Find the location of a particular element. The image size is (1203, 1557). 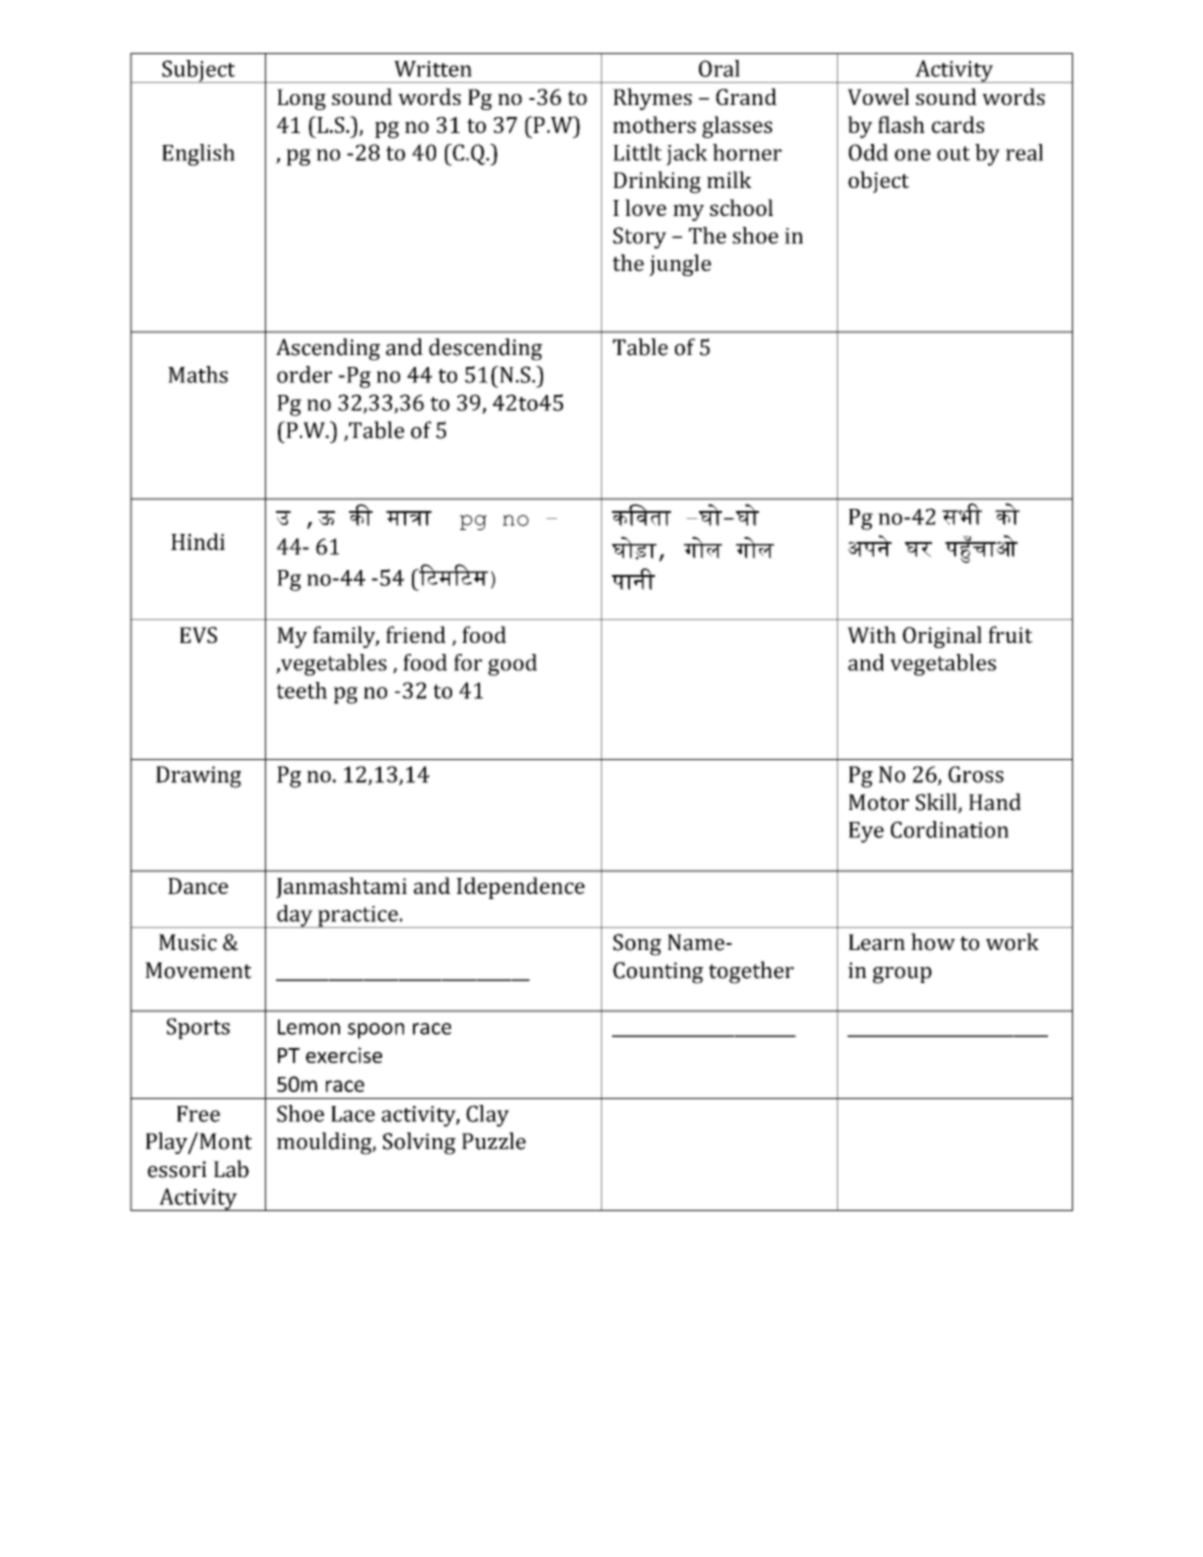

flash is located at coordinates (901, 124).
